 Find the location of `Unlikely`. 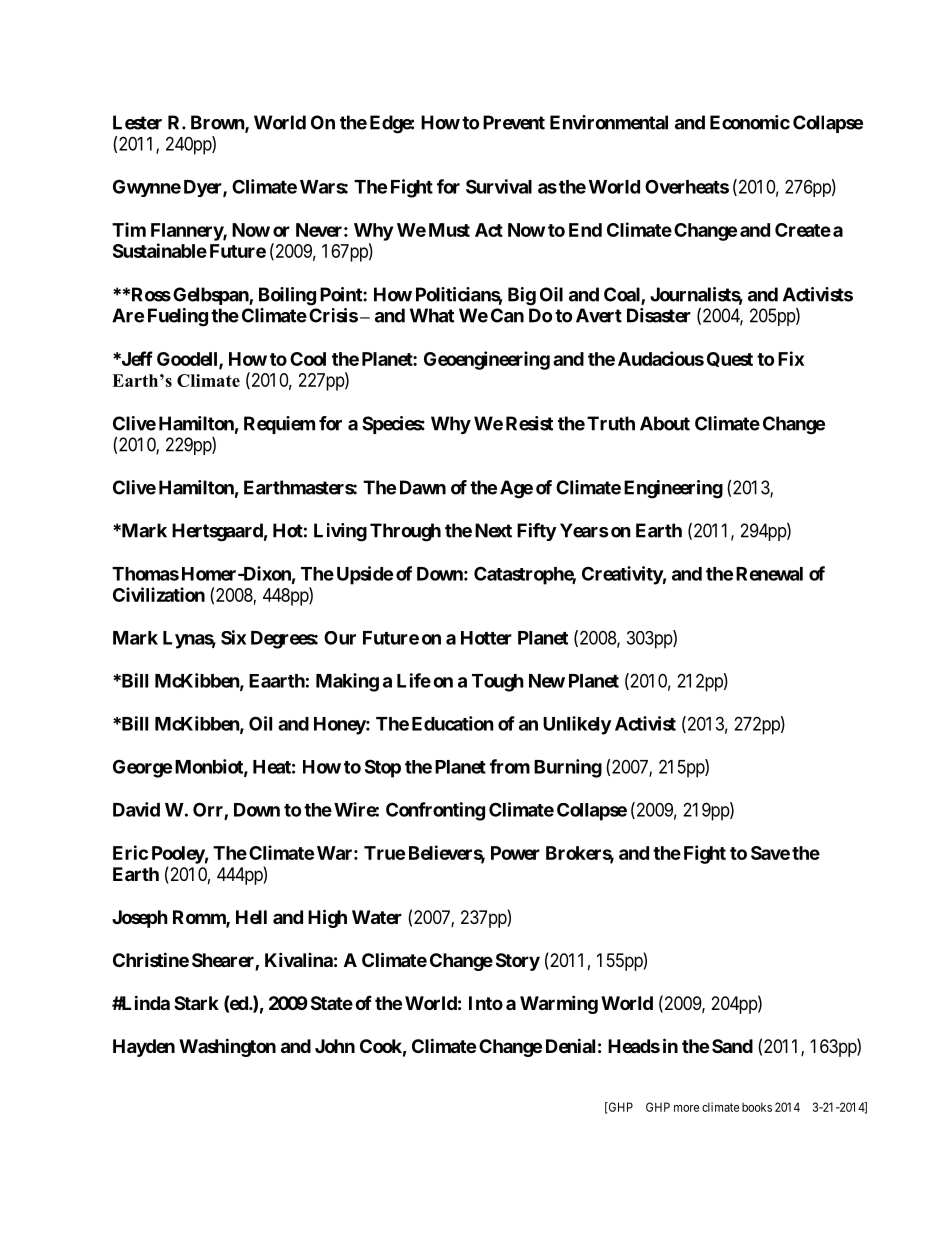

Unlikely is located at coordinates (577, 725).
